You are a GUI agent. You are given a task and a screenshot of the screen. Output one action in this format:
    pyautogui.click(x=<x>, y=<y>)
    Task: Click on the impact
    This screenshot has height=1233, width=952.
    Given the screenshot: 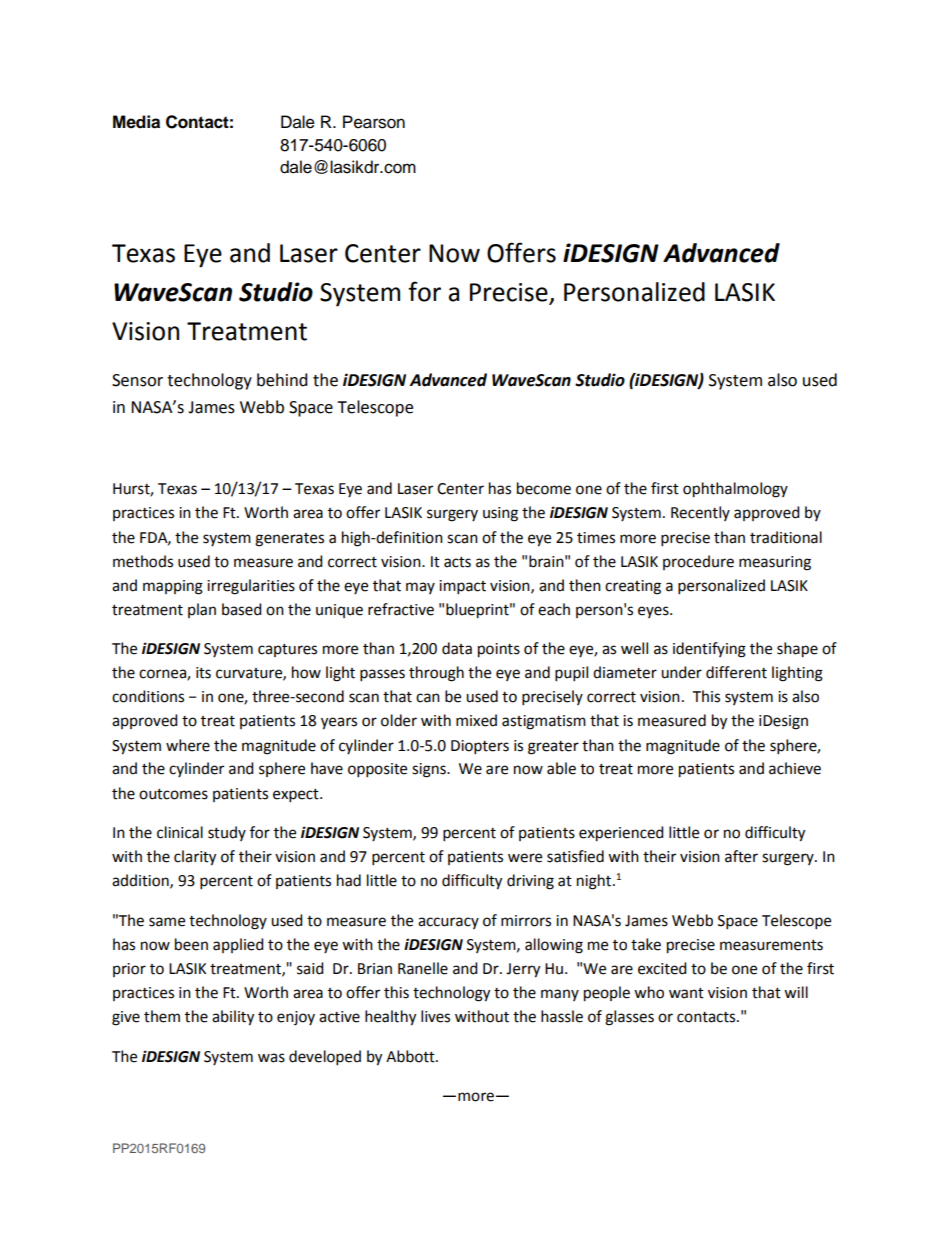 What is the action you would take?
    pyautogui.click(x=462, y=587)
